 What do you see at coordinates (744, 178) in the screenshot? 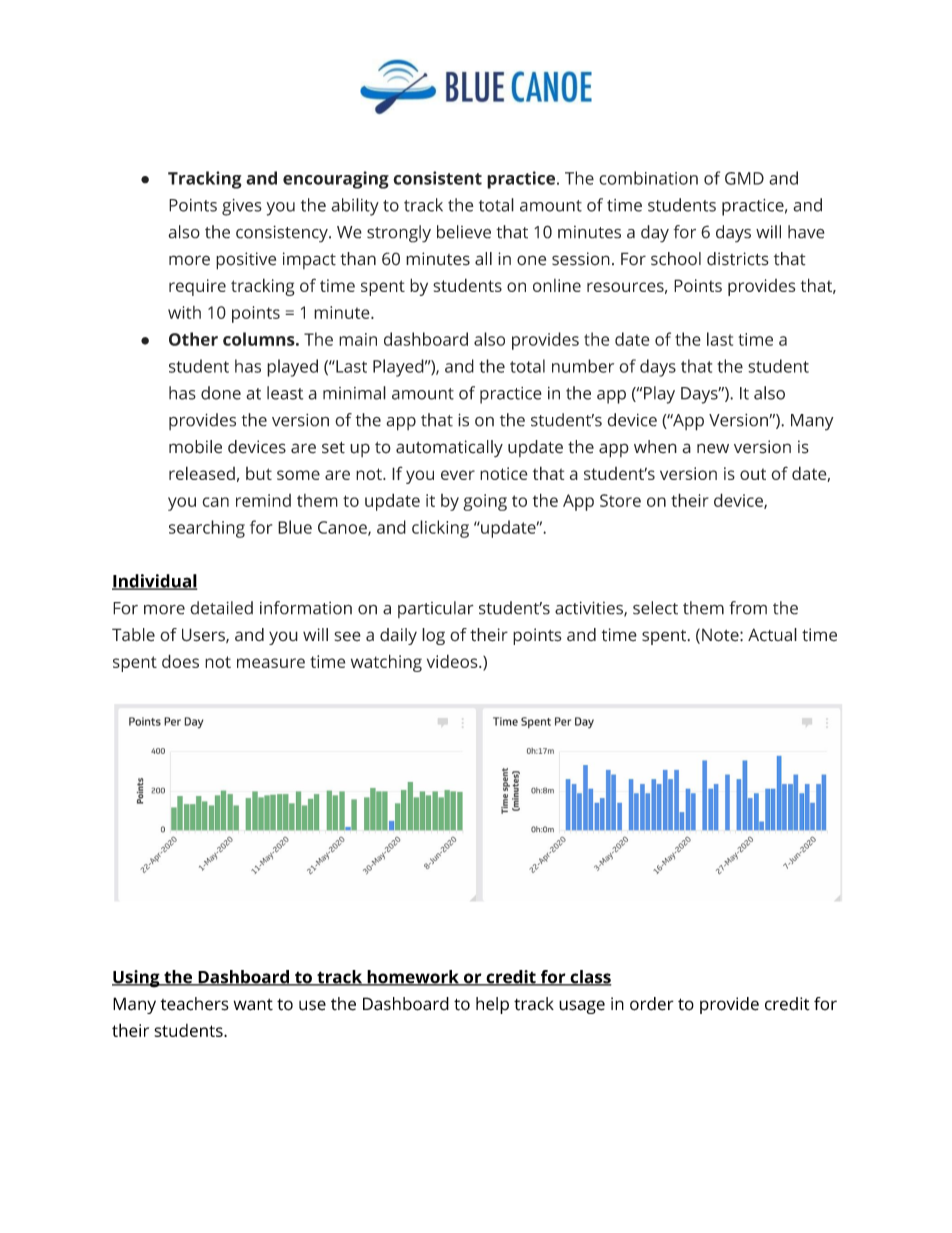
I see `GMD` at bounding box center [744, 178].
